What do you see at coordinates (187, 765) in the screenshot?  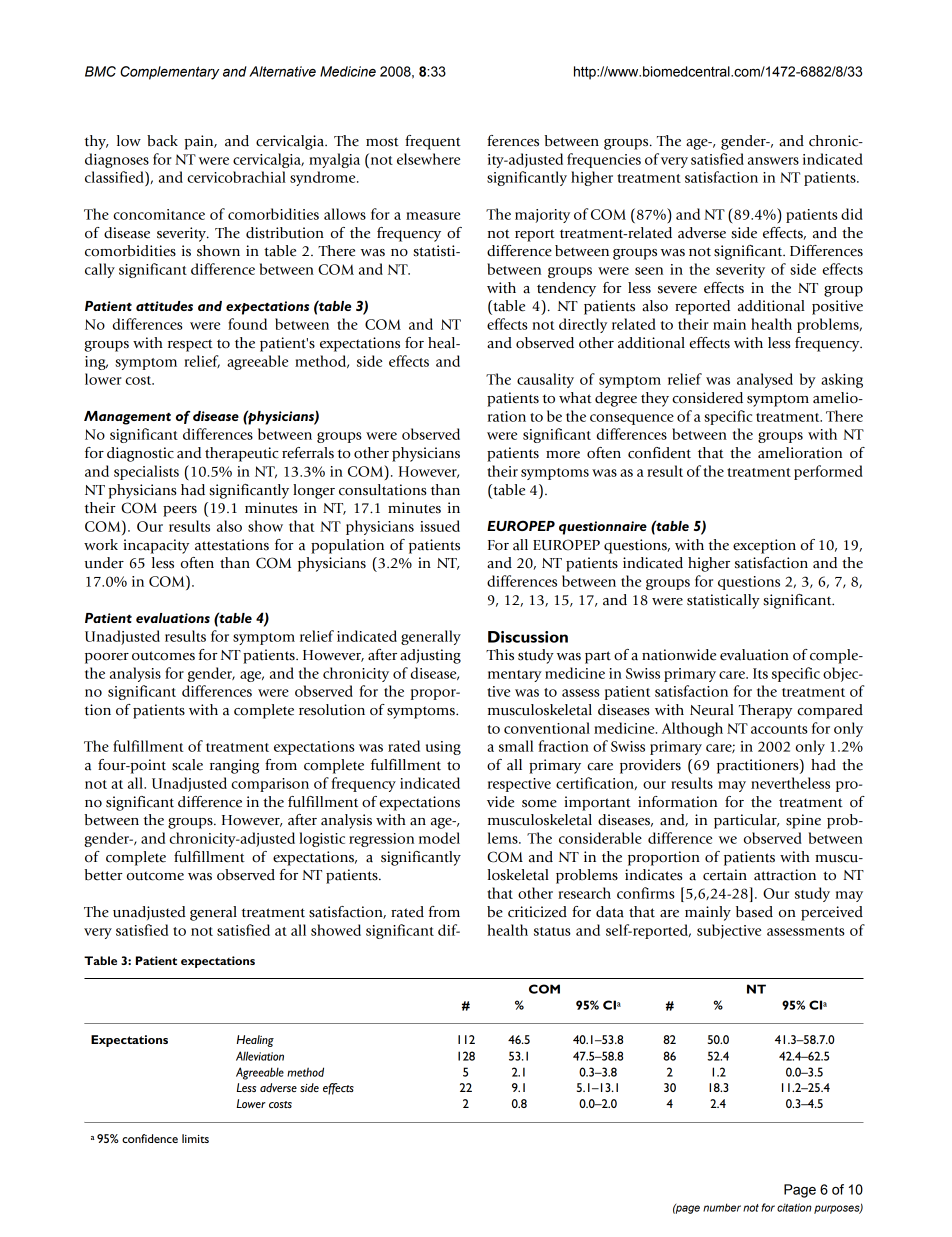 I see `scale` at bounding box center [187, 765].
